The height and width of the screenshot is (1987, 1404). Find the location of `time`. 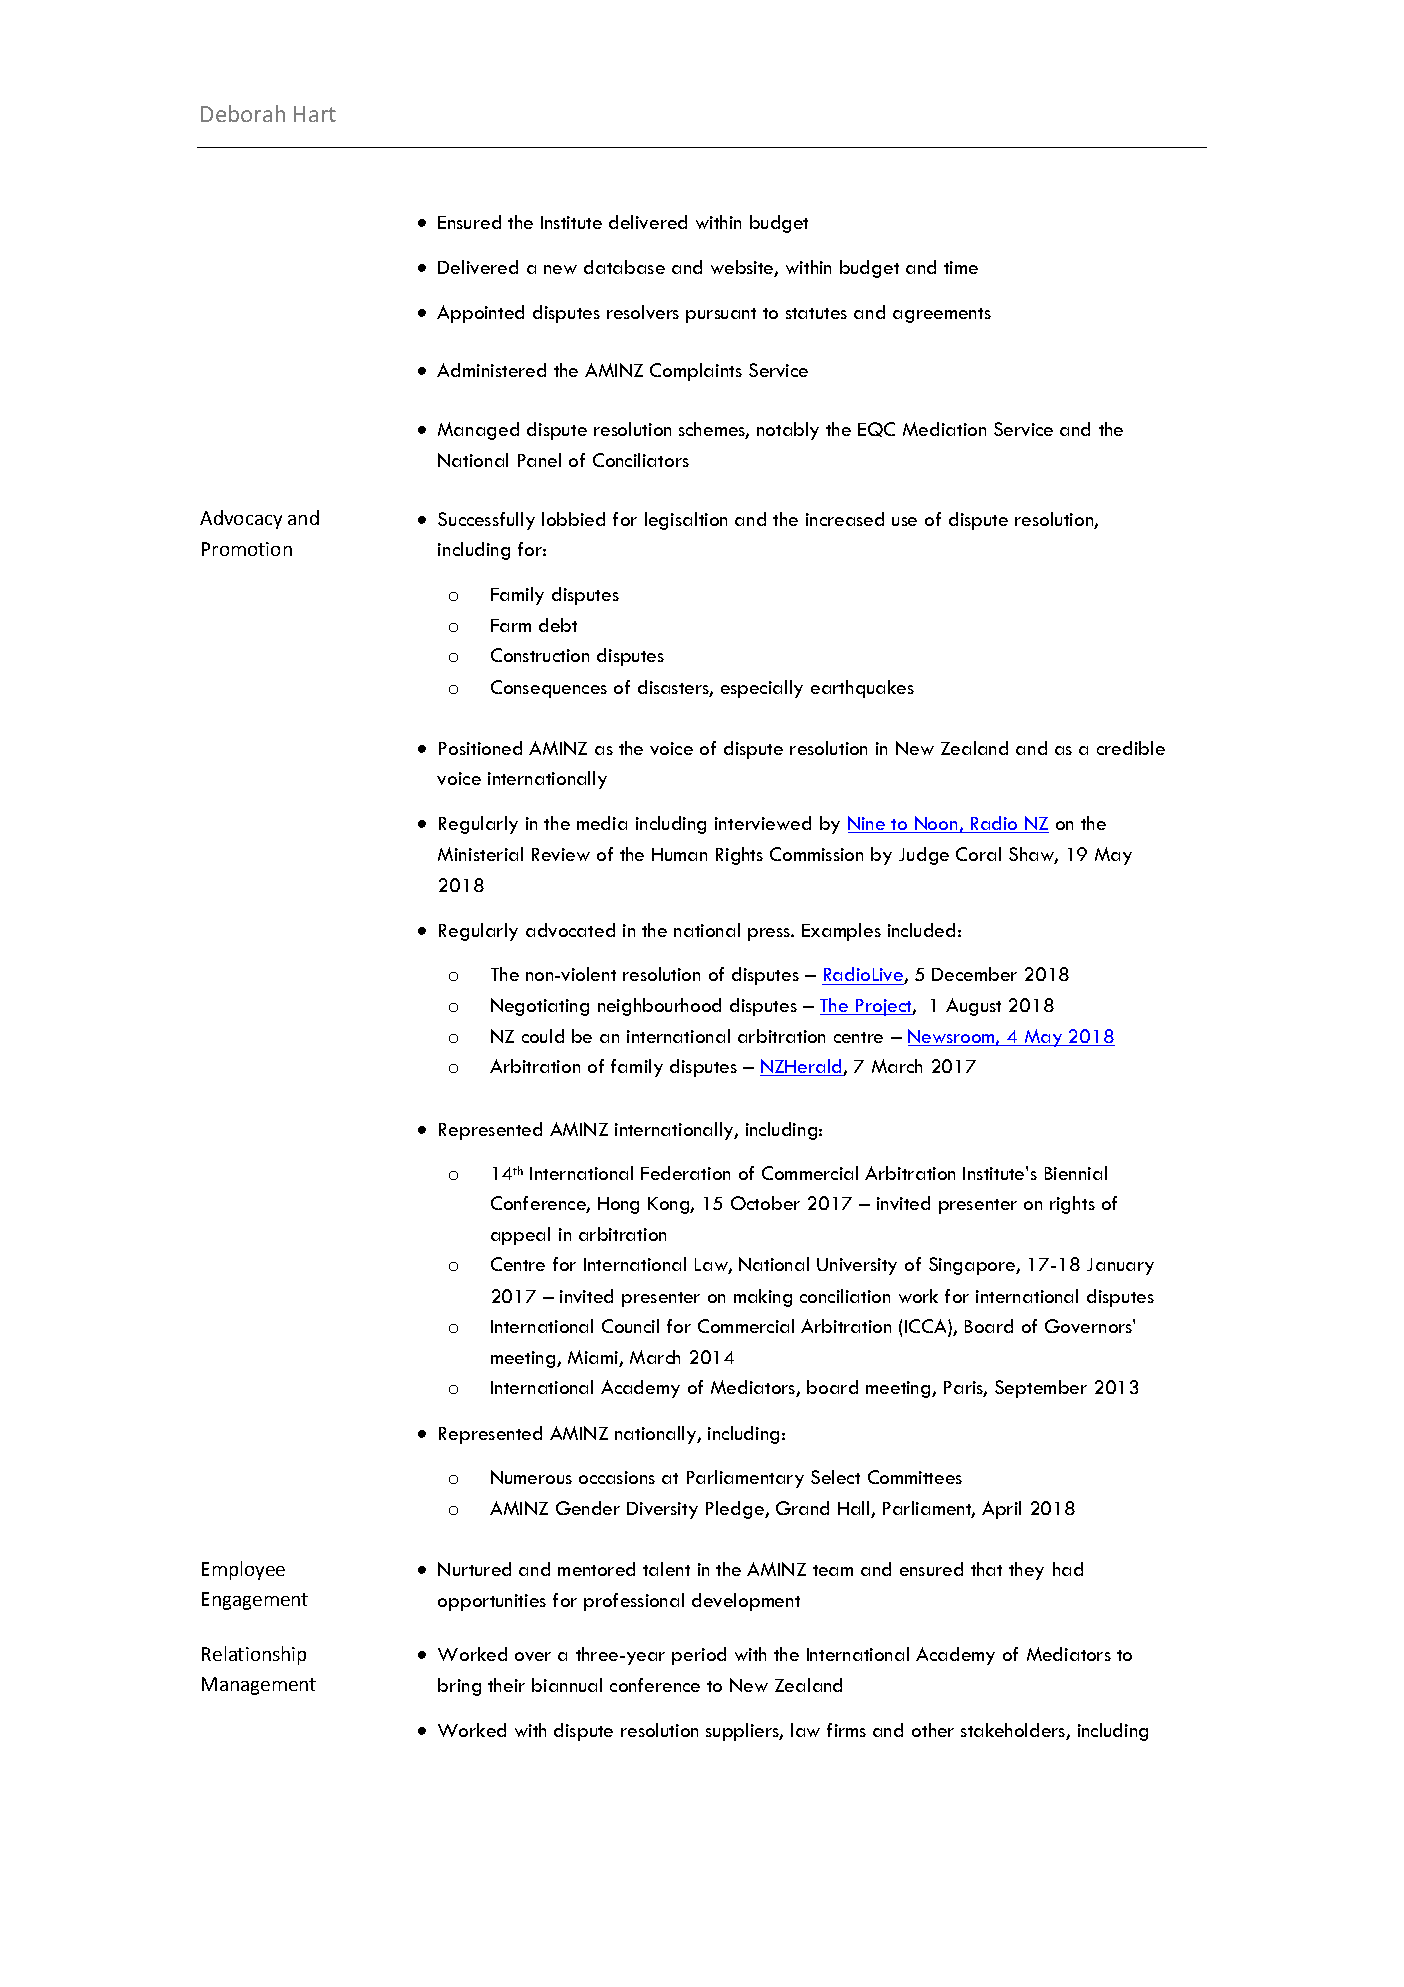

time is located at coordinates (961, 267).
